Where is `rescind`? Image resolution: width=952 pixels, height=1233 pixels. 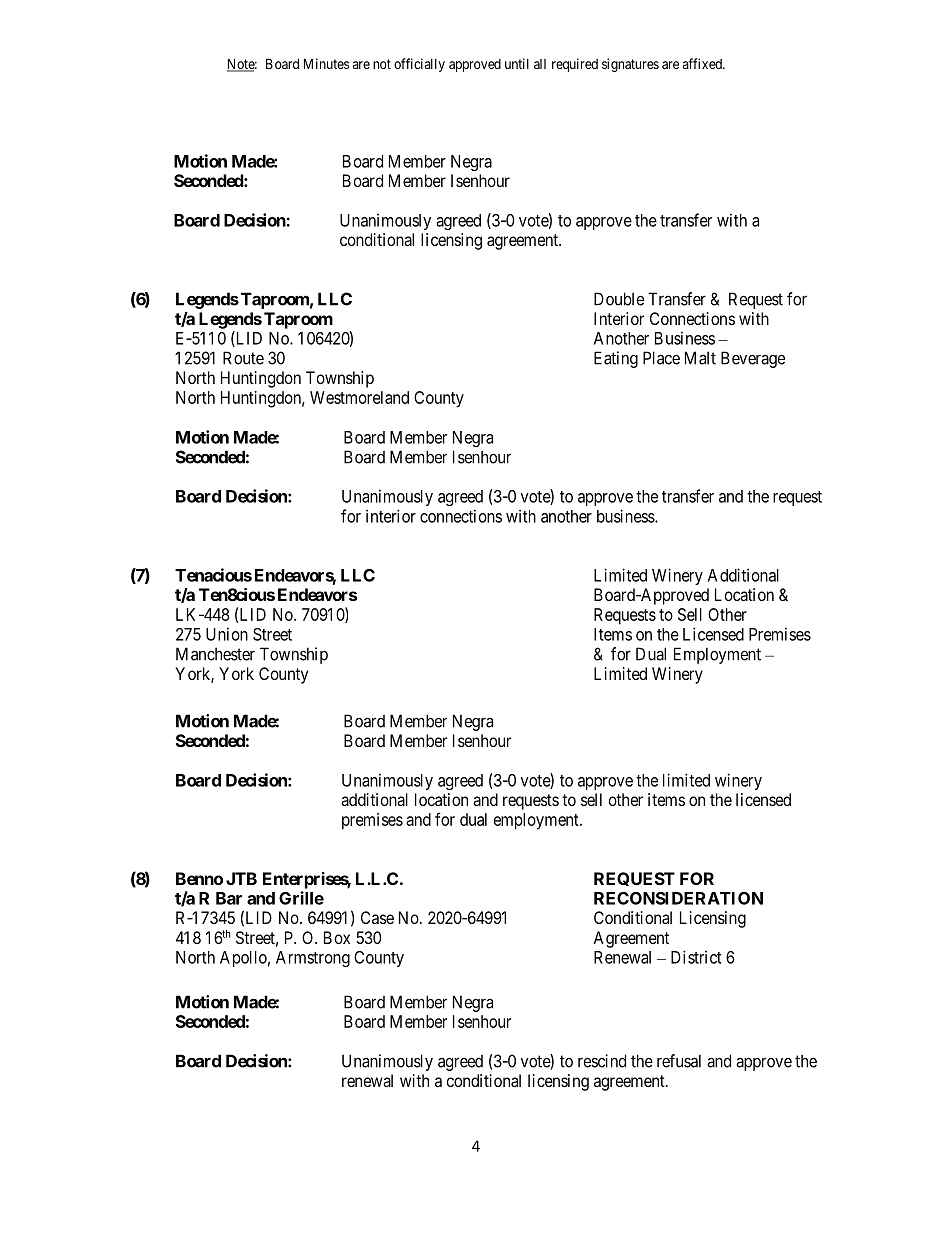 rescind is located at coordinates (602, 1061).
